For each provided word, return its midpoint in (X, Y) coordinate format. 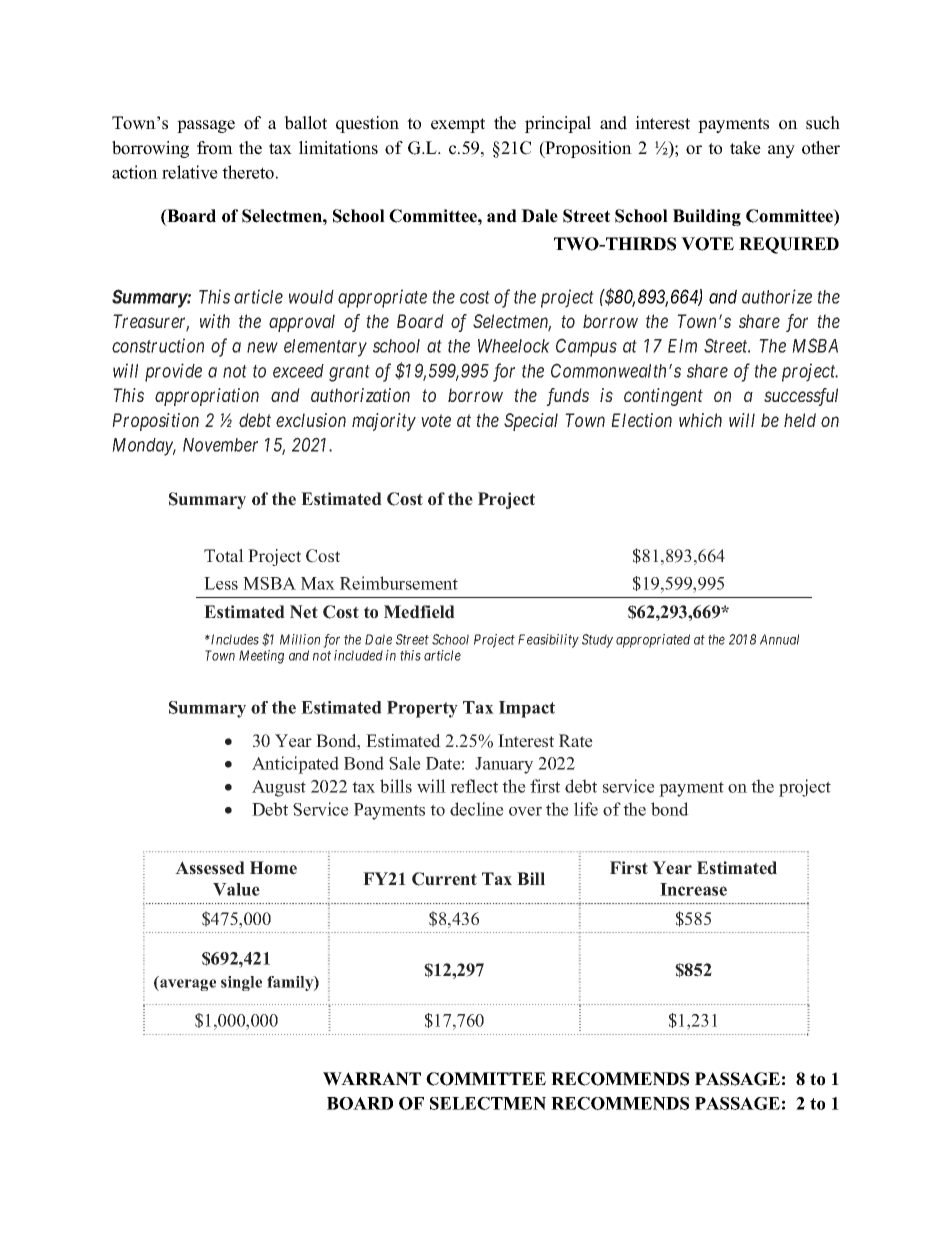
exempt (458, 125)
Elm (682, 346)
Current (444, 879)
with (215, 321)
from (215, 148)
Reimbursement (399, 583)
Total (224, 556)
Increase (693, 889)
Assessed (210, 868)
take (745, 148)
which (700, 420)
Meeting (261, 657)
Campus (586, 347)
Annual (779, 639)
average (187, 985)
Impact (527, 709)
